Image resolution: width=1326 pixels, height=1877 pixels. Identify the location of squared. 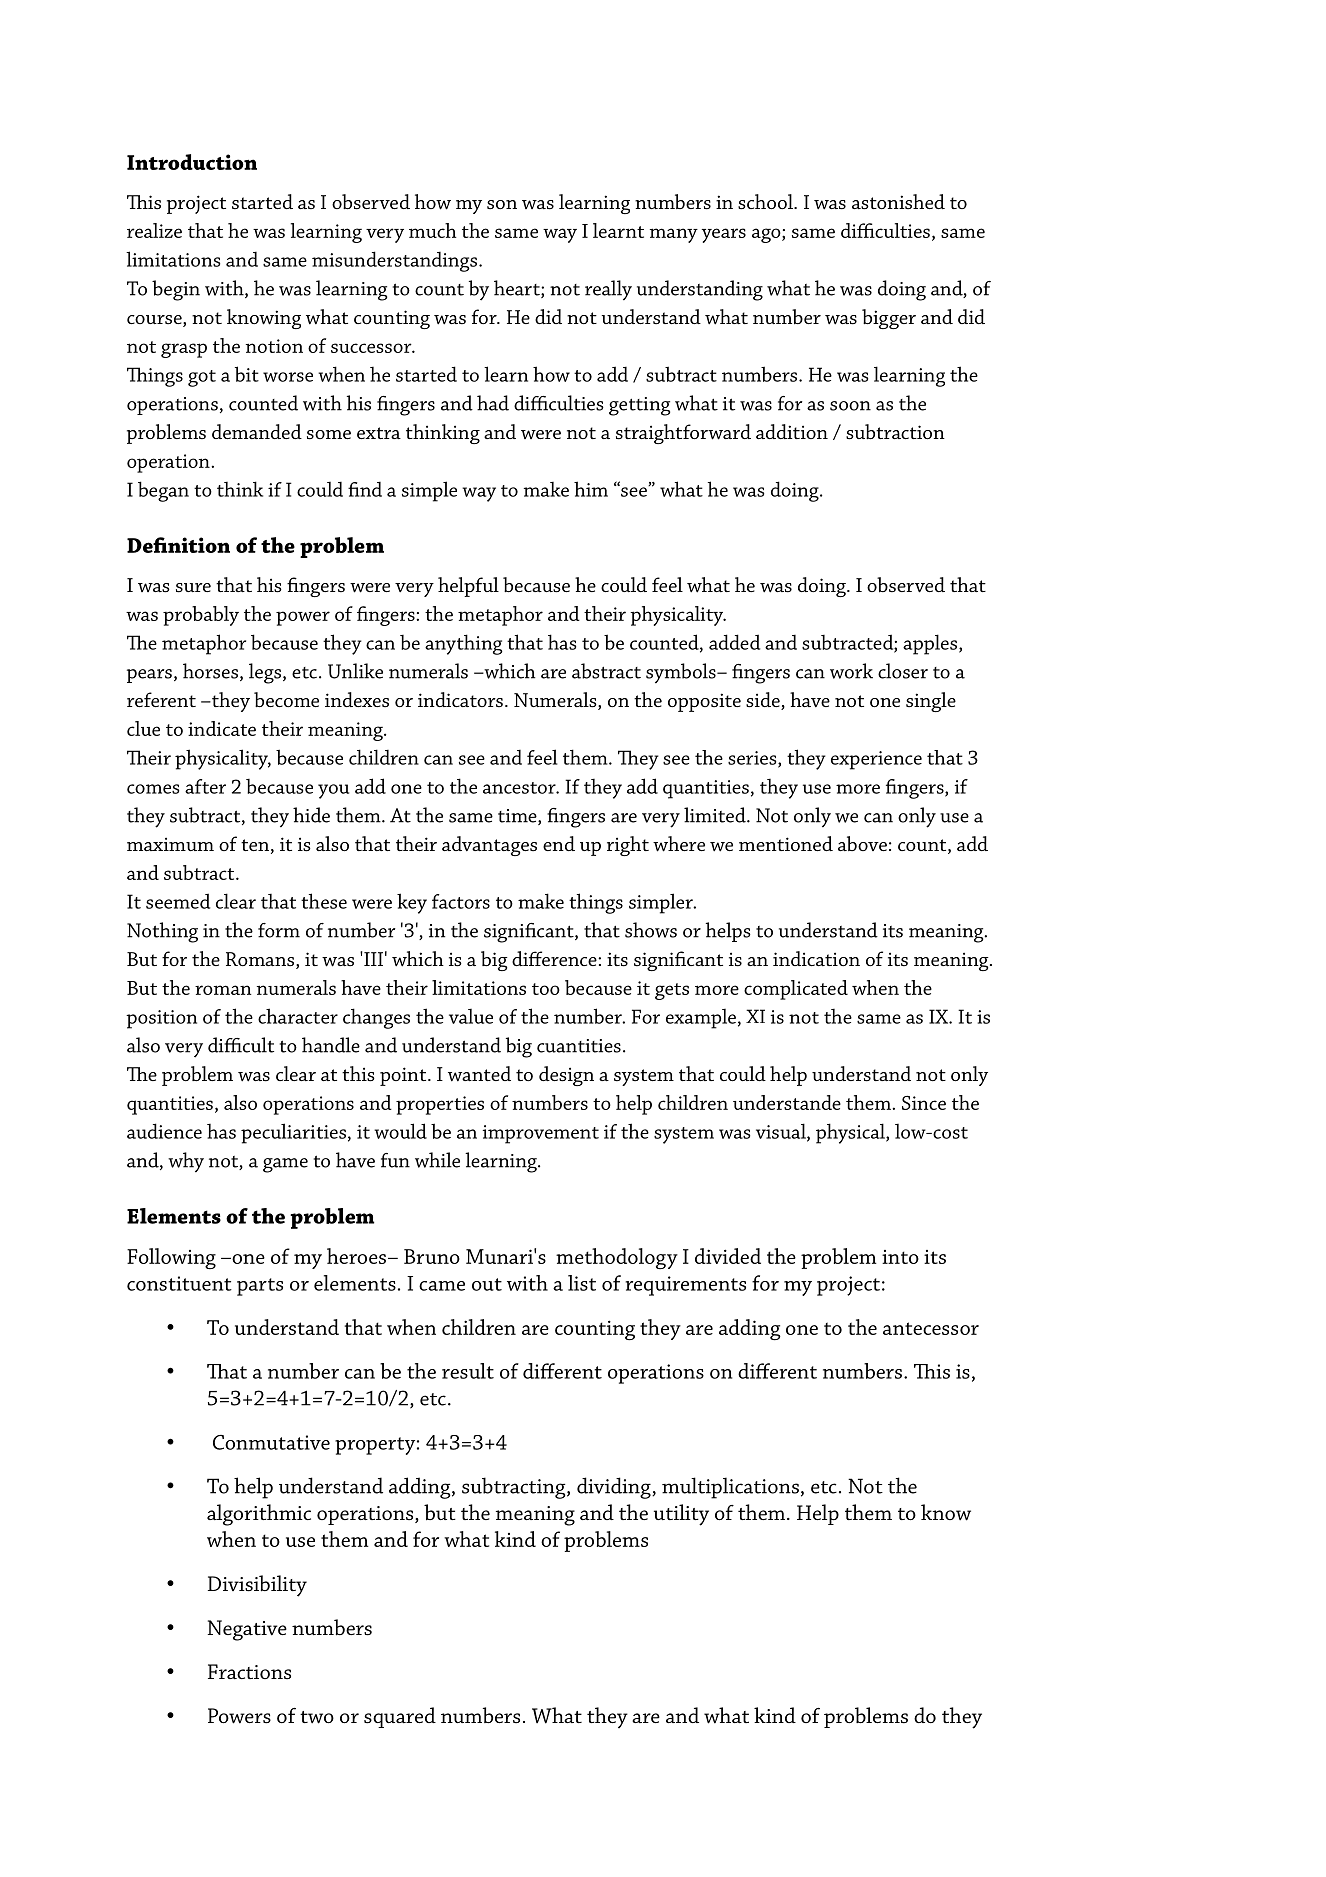
(400, 1717).
